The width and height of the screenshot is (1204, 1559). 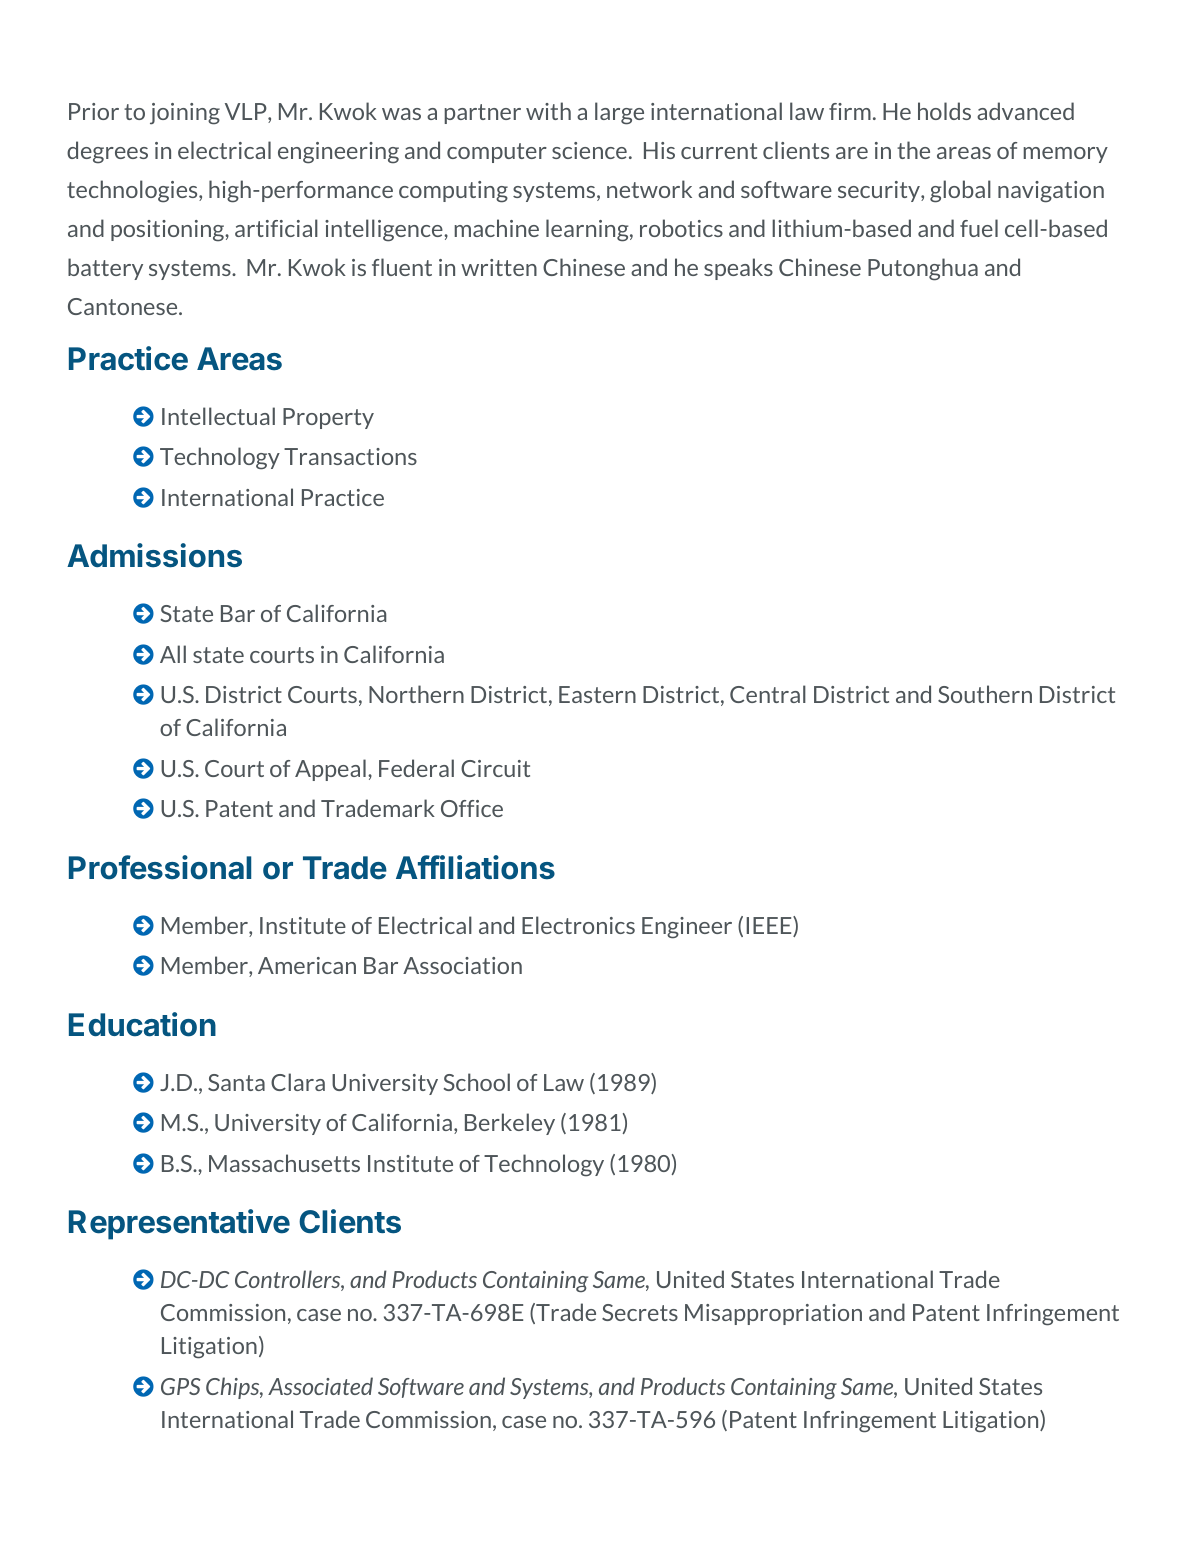 I want to click on GPS, so click(x=181, y=1386).
